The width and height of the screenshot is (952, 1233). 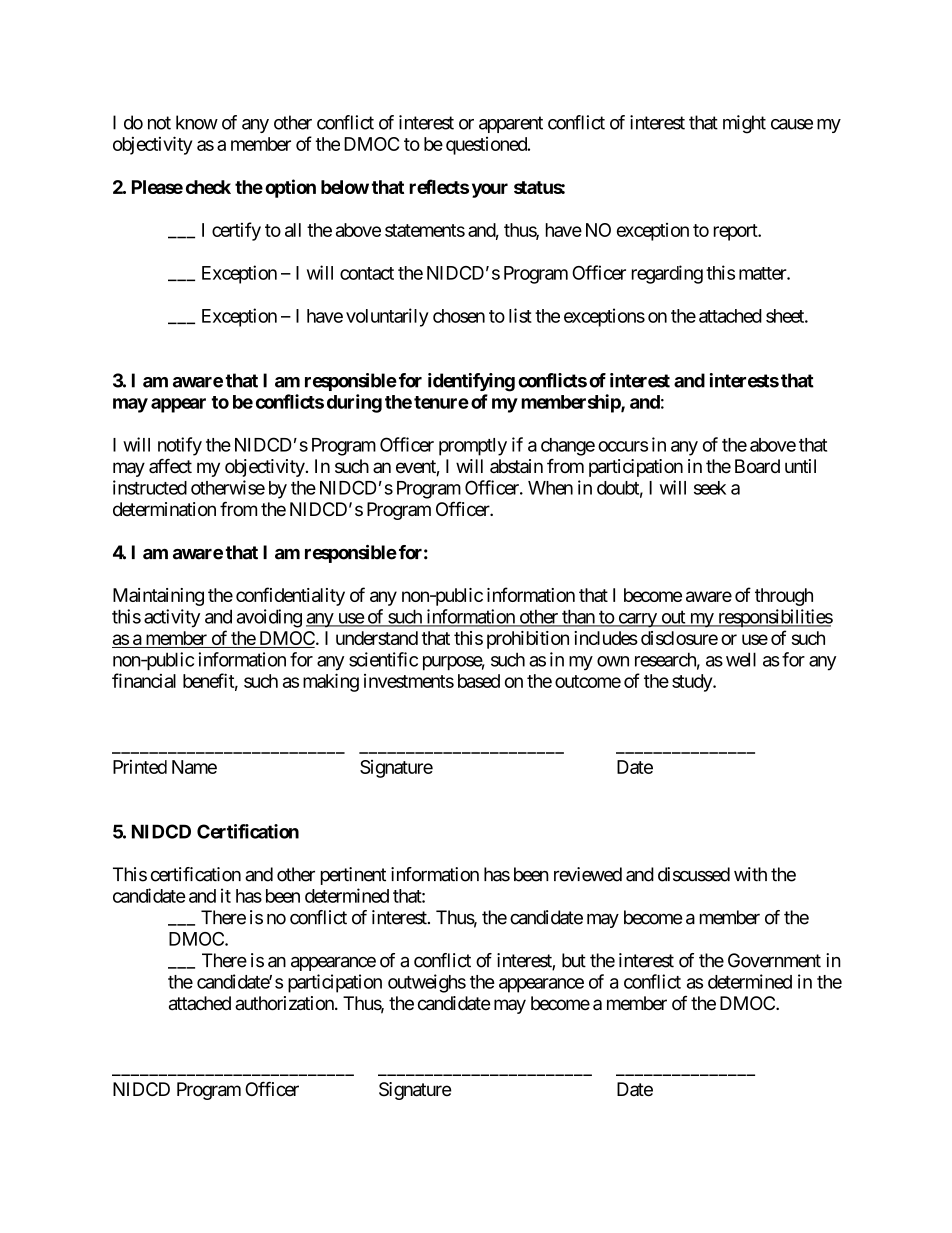 What do you see at coordinates (694, 874) in the screenshot?
I see `discussed` at bounding box center [694, 874].
